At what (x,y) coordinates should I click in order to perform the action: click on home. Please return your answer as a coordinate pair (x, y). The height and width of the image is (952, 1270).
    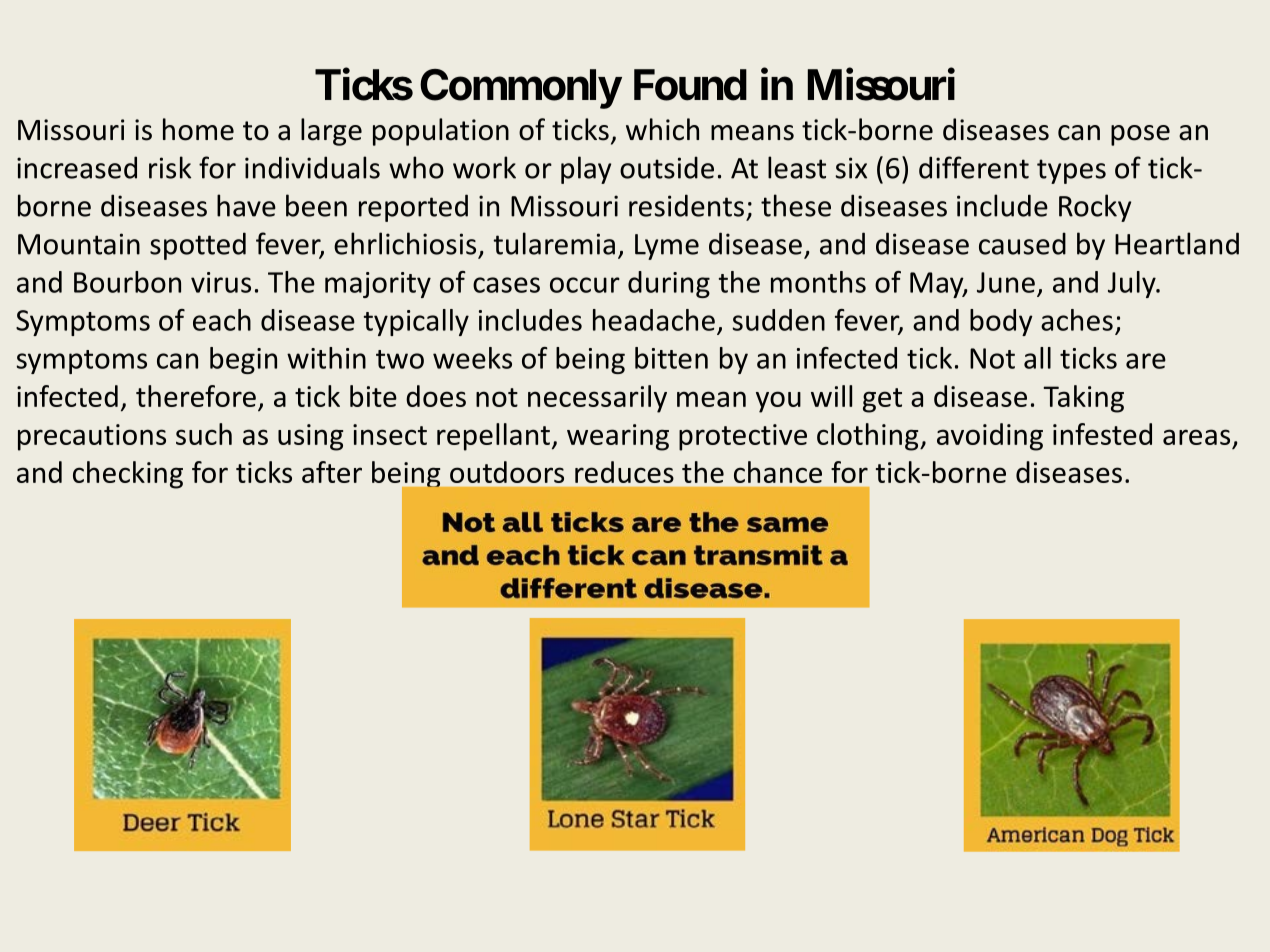
    Looking at the image, I should click on (198, 129).
